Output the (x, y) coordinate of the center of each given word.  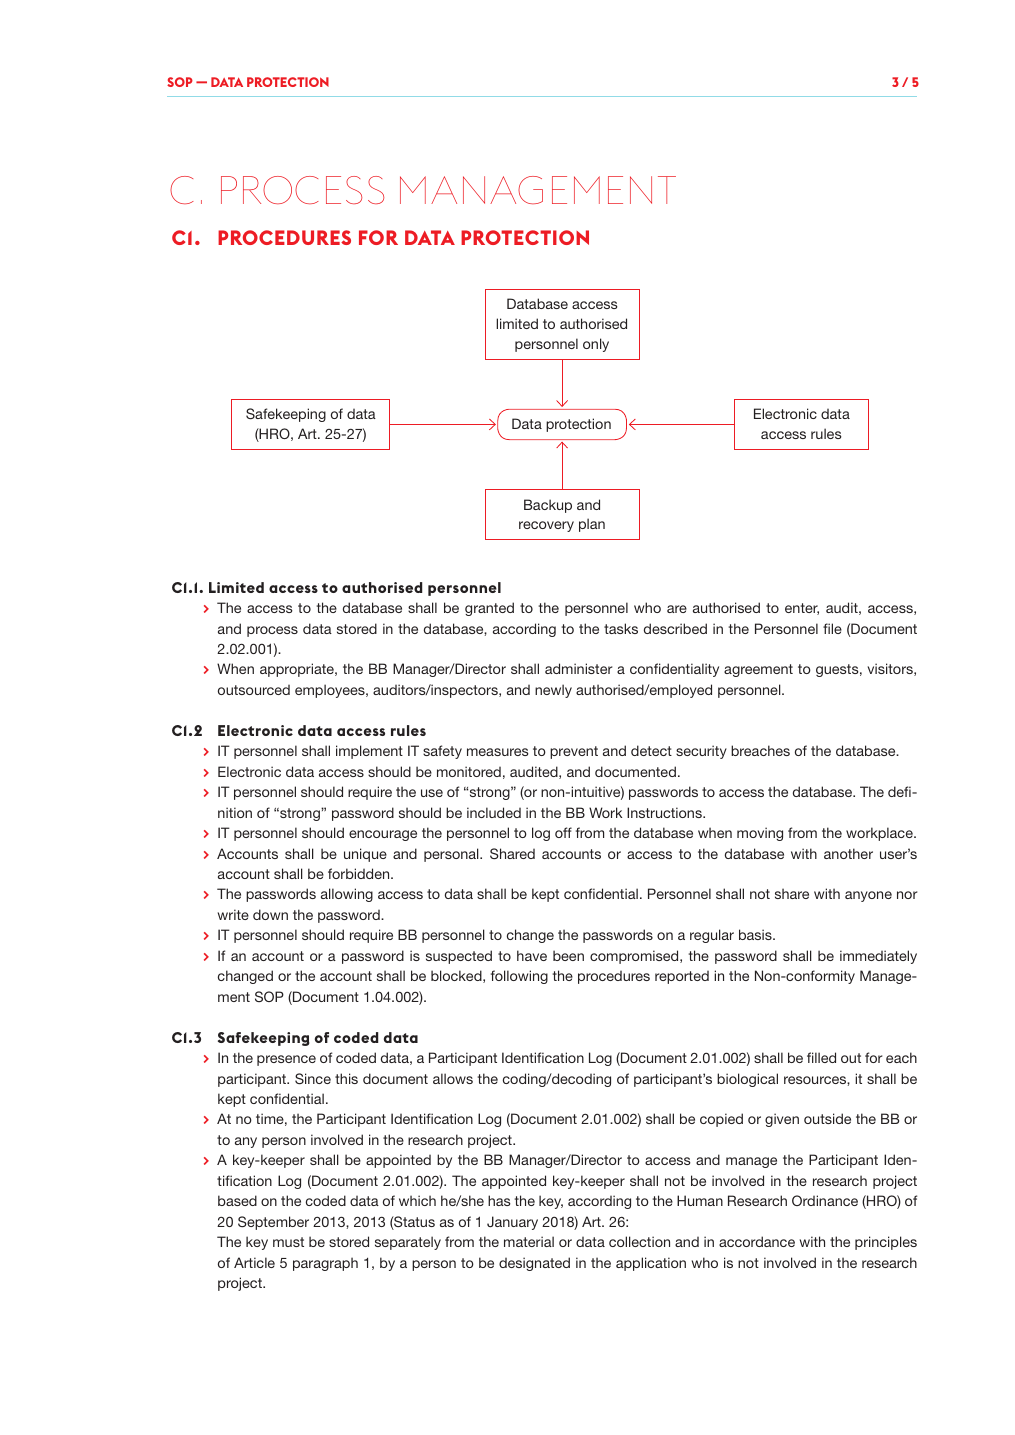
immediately (878, 957)
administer (578, 668)
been (568, 955)
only (596, 345)
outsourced (254, 690)
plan (592, 525)
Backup (548, 506)
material (529, 1241)
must (288, 1242)
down (270, 914)
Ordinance (825, 1200)
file (832, 628)
